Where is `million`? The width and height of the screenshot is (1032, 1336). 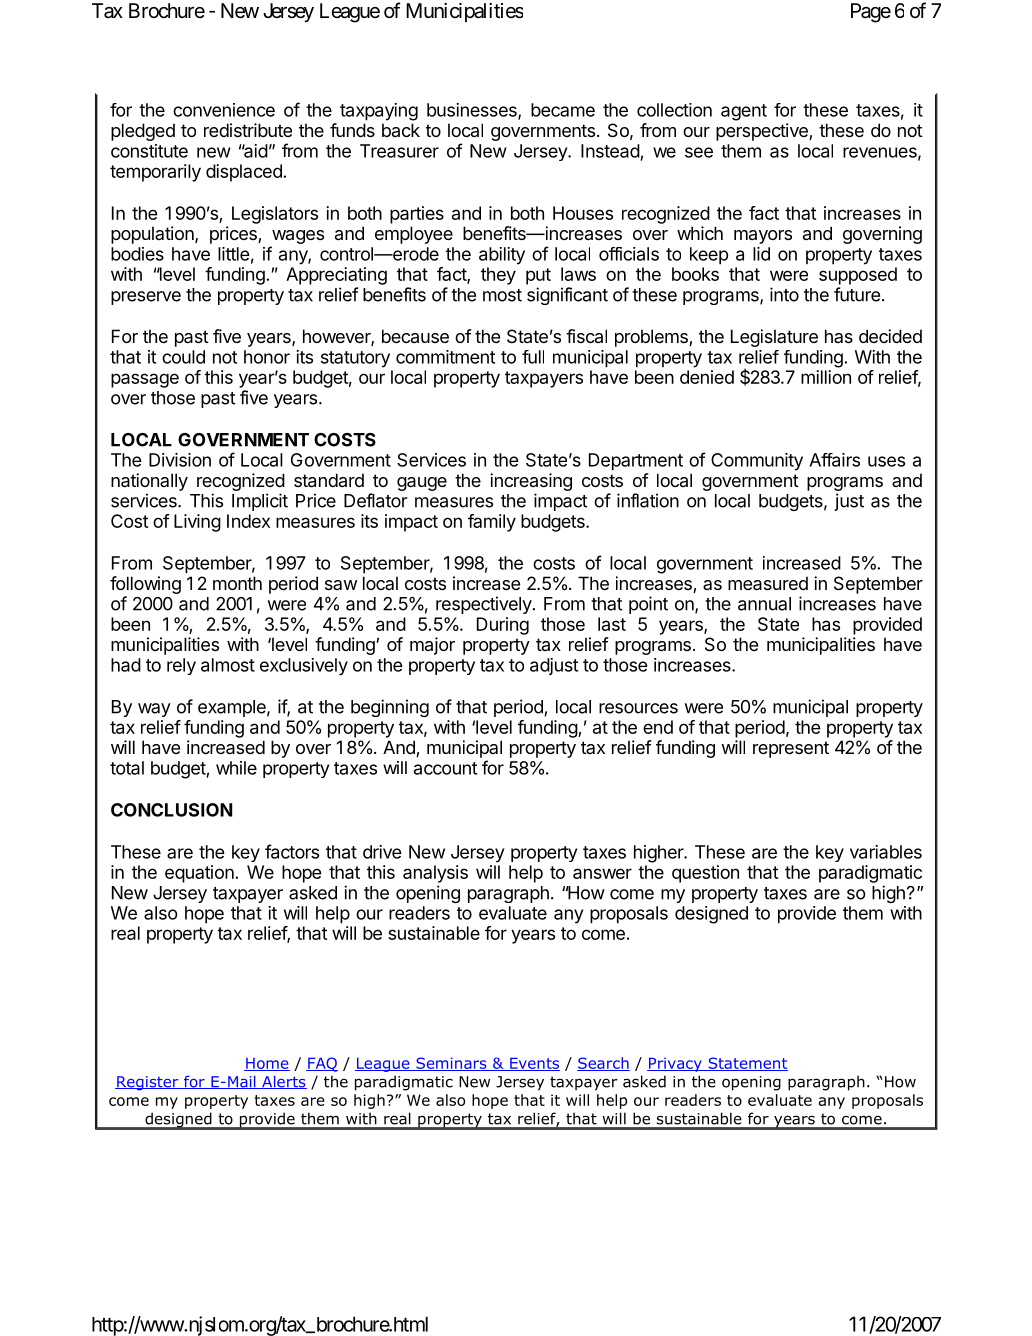
million is located at coordinates (826, 377).
